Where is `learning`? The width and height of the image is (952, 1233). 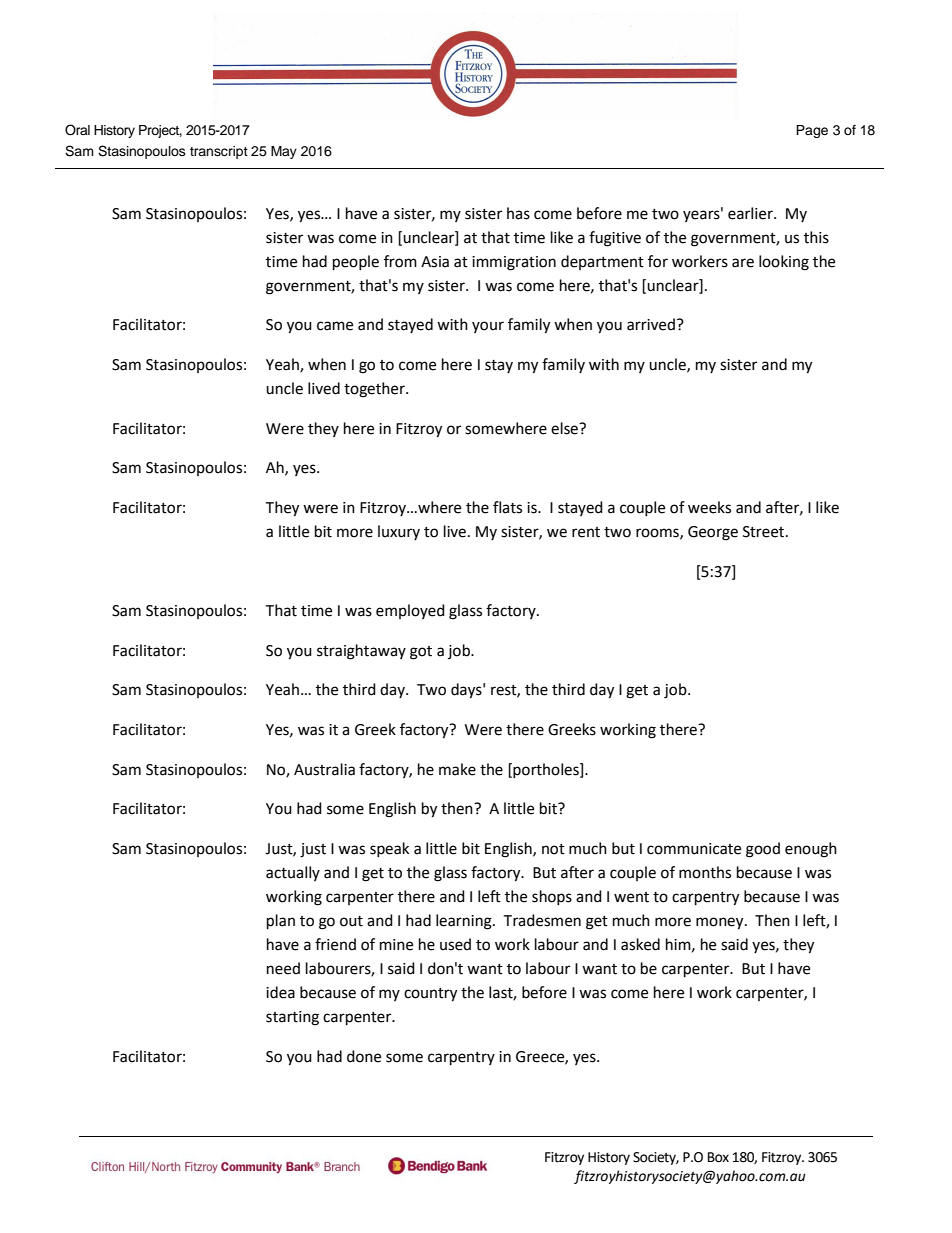
learning is located at coordinates (465, 922).
